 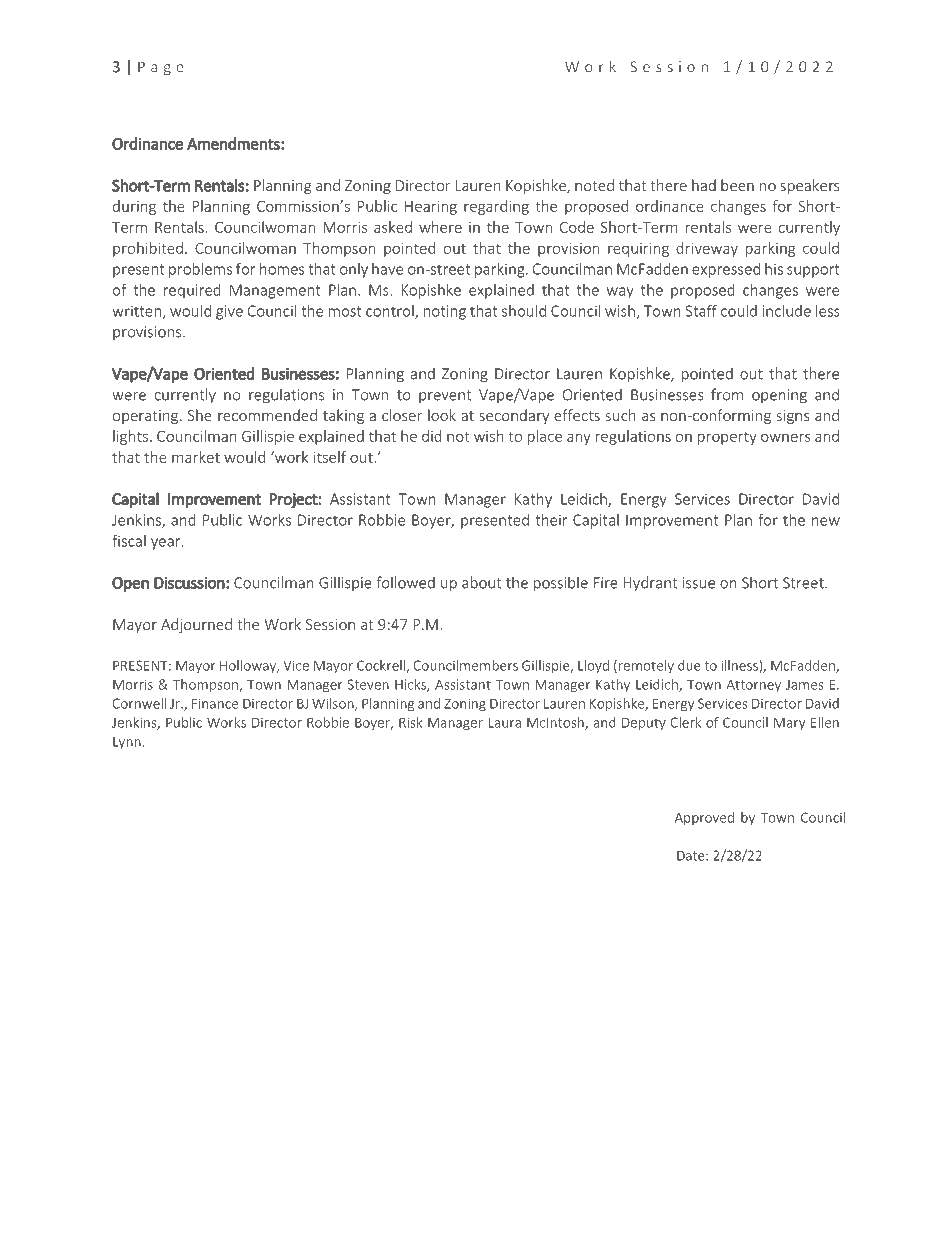 What do you see at coordinates (826, 521) in the screenshot?
I see `new` at bounding box center [826, 521].
